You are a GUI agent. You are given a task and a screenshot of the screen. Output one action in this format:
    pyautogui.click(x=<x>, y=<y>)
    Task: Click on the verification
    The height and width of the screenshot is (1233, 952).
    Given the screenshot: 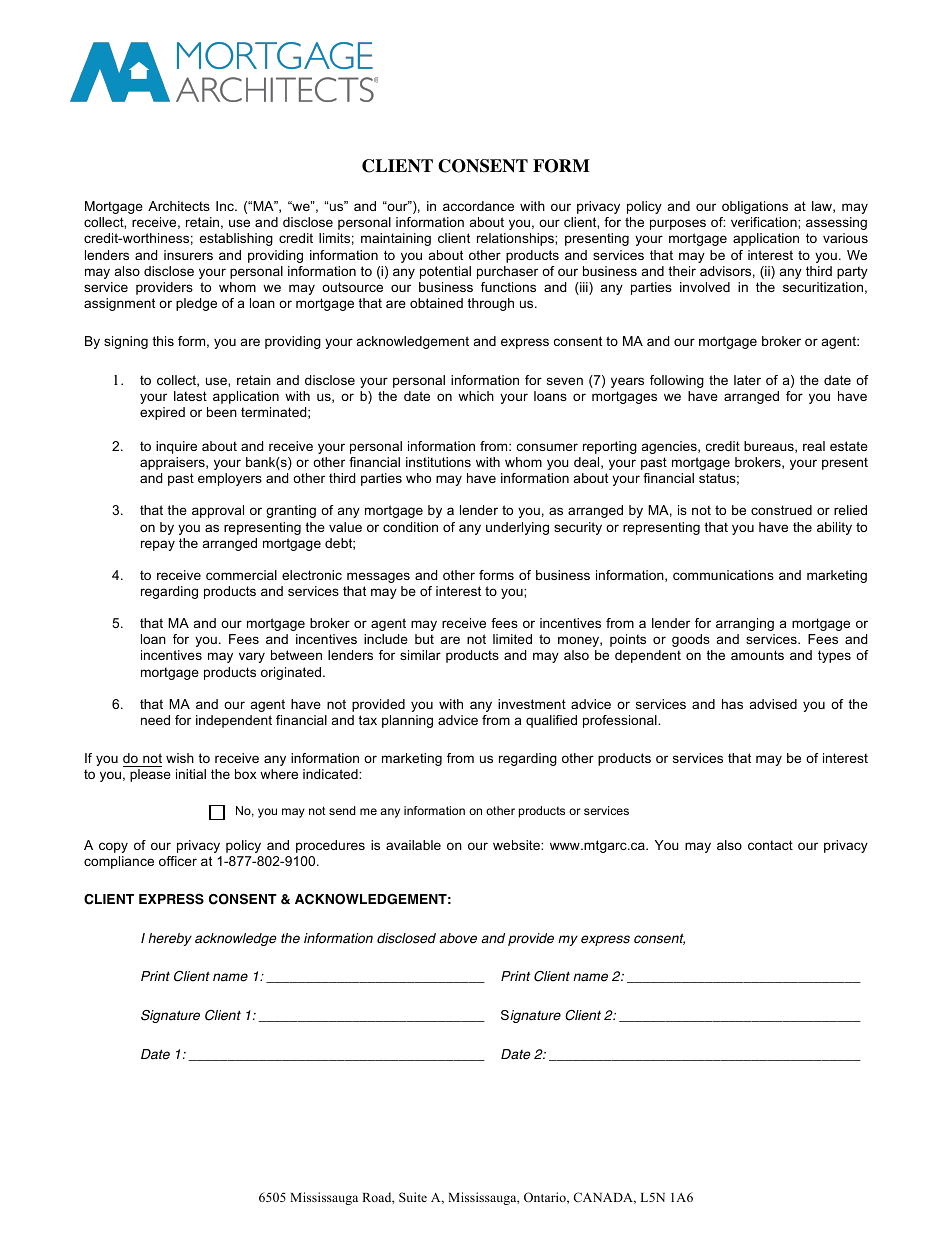 What is the action you would take?
    pyautogui.click(x=765, y=222)
